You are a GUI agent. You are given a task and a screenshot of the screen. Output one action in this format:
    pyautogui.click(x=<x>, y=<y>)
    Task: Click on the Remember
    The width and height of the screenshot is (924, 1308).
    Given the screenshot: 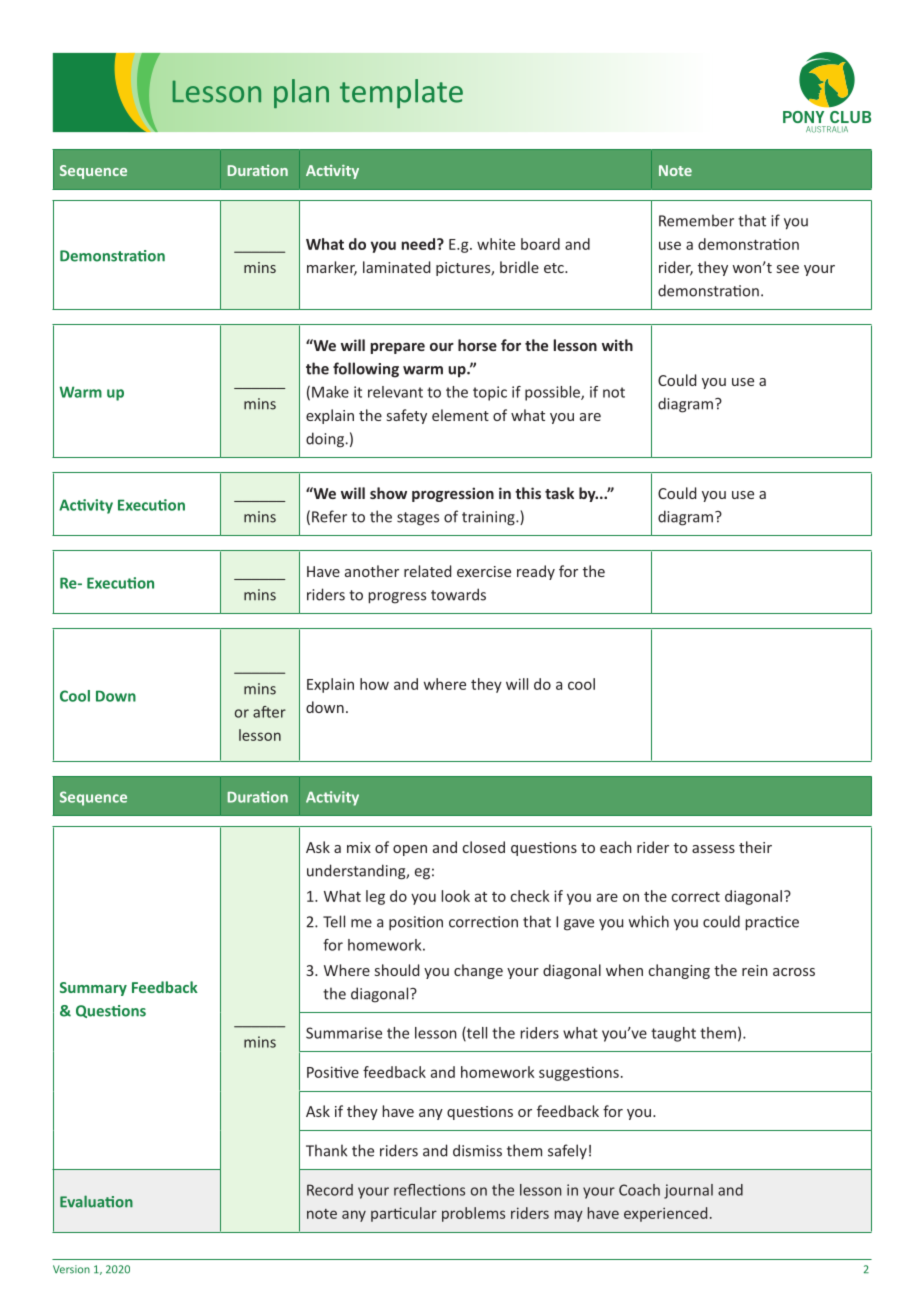 What is the action you would take?
    pyautogui.click(x=696, y=220)
